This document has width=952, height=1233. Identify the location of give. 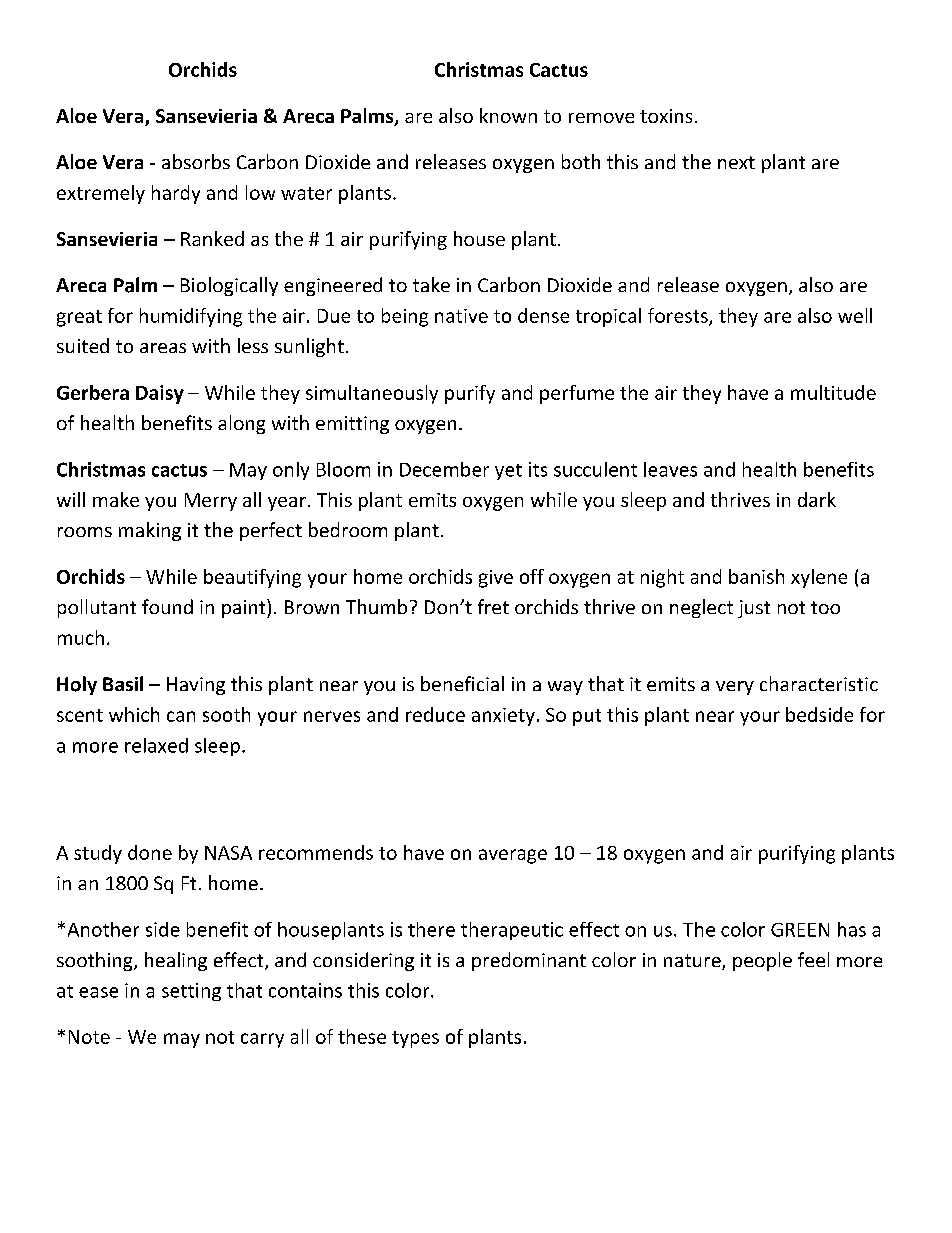
(496, 579).
